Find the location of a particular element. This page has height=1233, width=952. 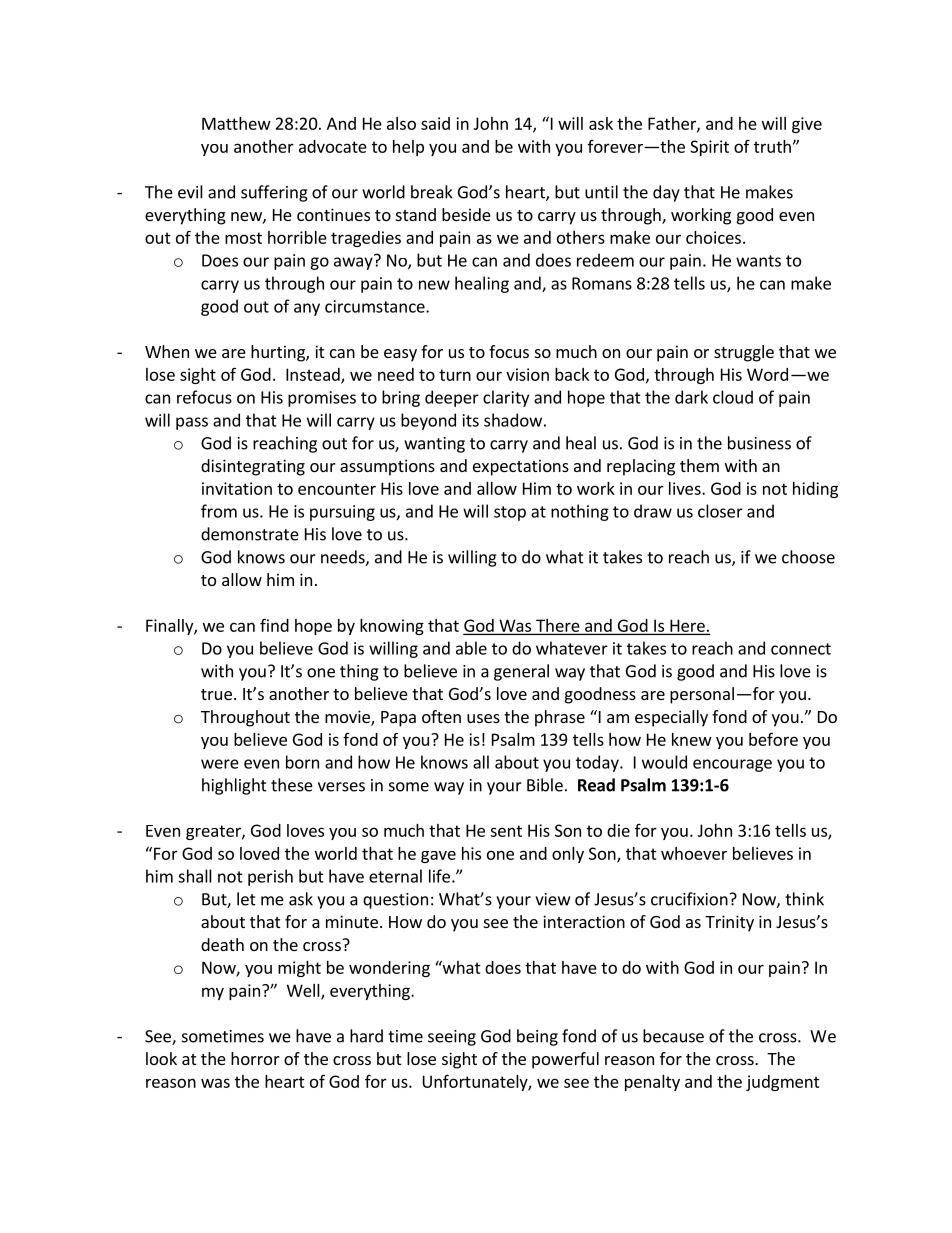

Matthew is located at coordinates (236, 123).
